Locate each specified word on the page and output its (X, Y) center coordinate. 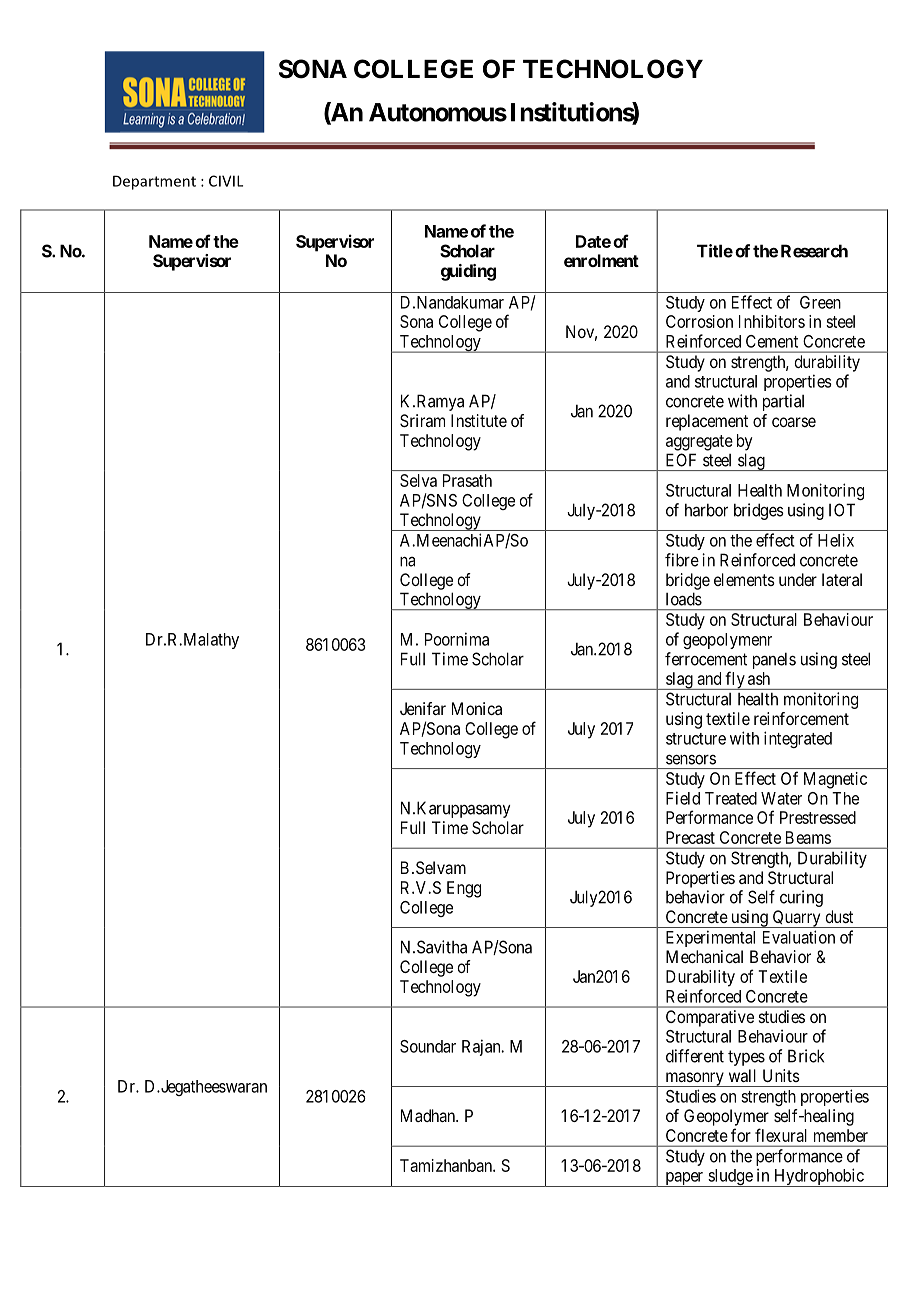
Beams (808, 837)
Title (715, 251)
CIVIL (226, 181)
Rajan (482, 1047)
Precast (690, 837)
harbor (706, 510)
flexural (781, 1135)
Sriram (422, 420)
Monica (477, 708)
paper (684, 1179)
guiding (468, 272)
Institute (479, 420)
